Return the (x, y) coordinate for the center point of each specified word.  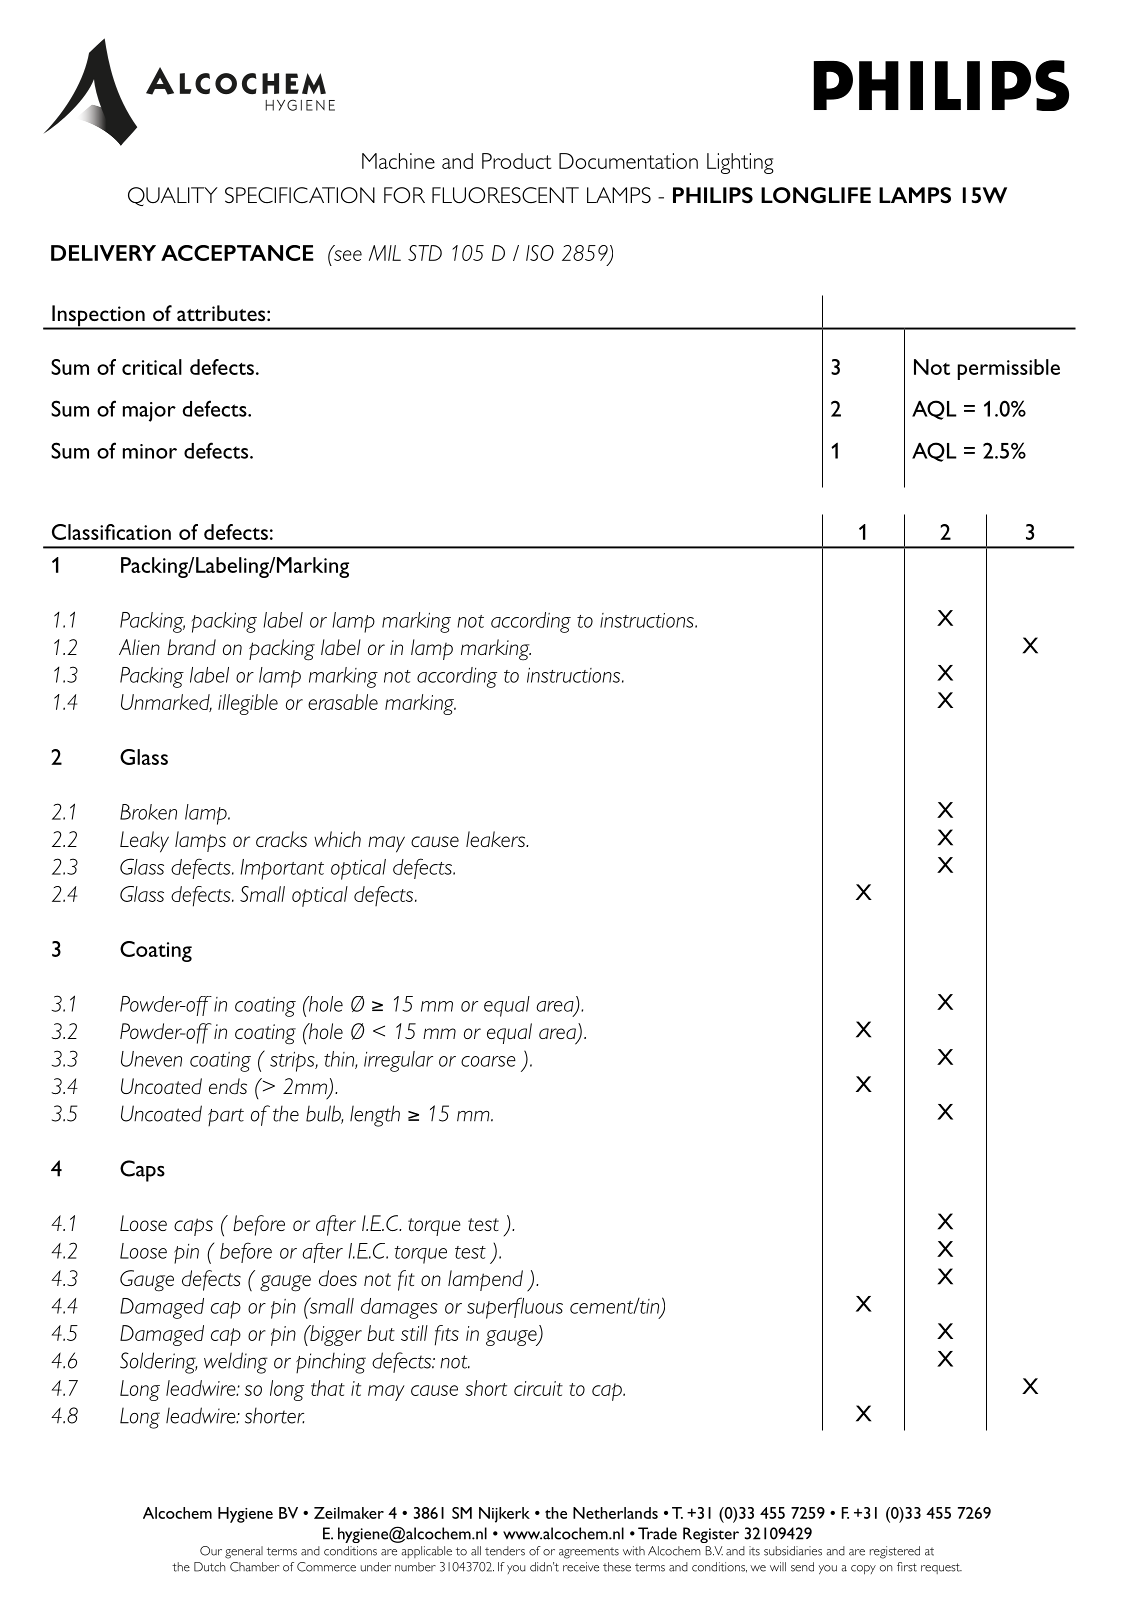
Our (211, 1551)
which (337, 839)
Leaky (144, 842)
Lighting (740, 163)
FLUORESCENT (505, 195)
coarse (488, 1061)
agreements (589, 1553)
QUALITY (173, 196)
